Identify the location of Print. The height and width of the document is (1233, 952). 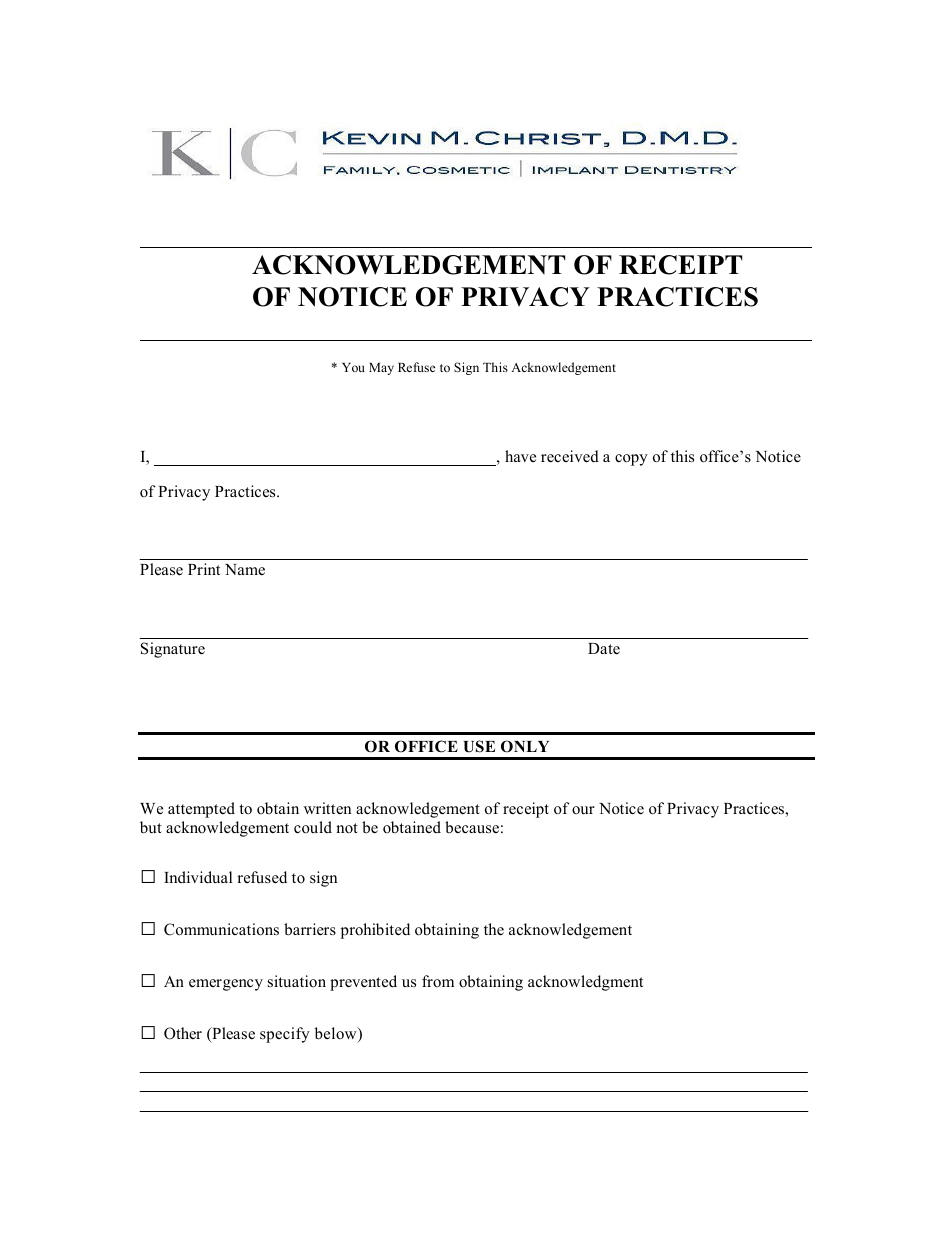
(204, 569).
